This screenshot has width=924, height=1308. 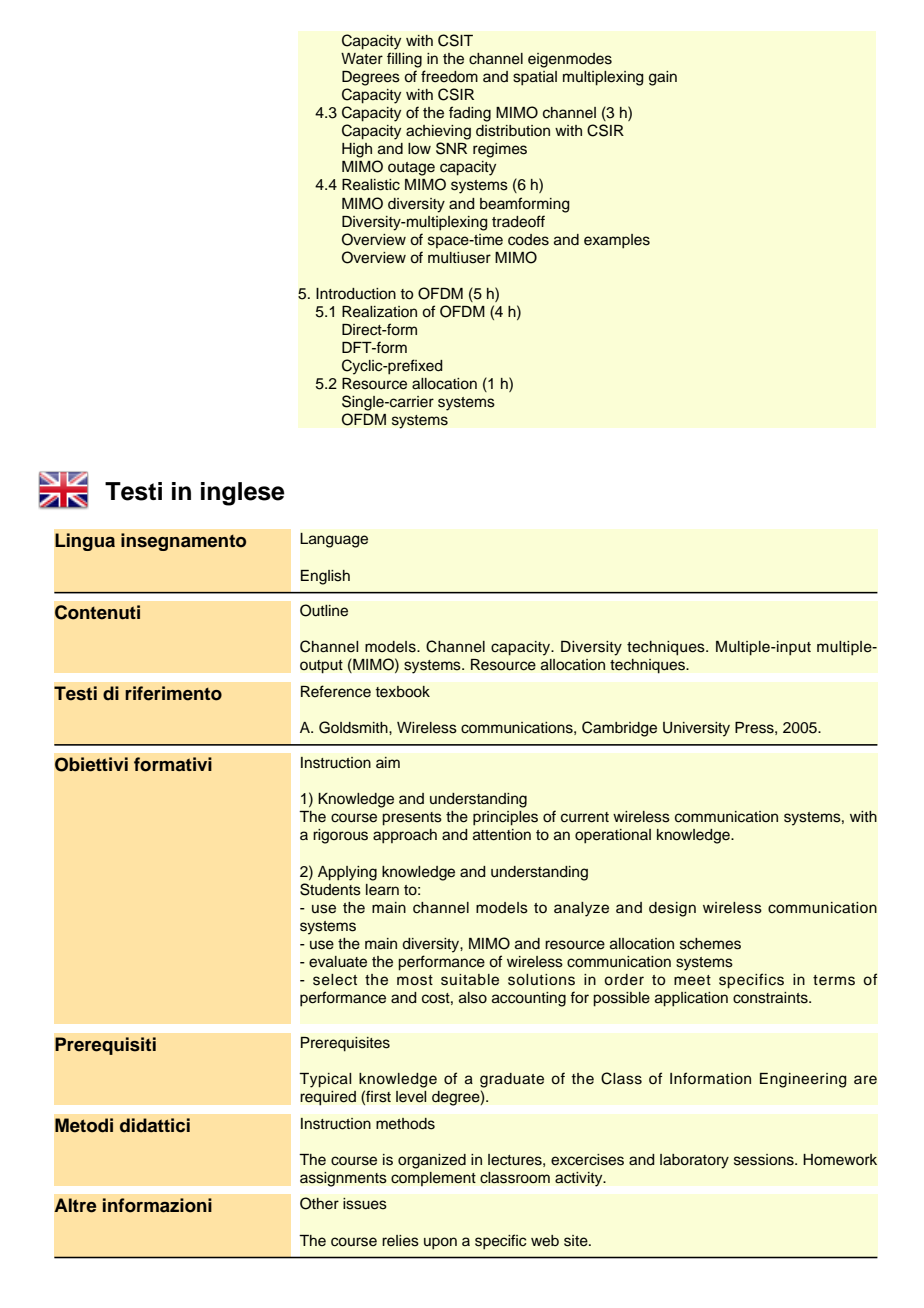 What do you see at coordinates (340, 836) in the screenshot?
I see `rigorous` at bounding box center [340, 836].
